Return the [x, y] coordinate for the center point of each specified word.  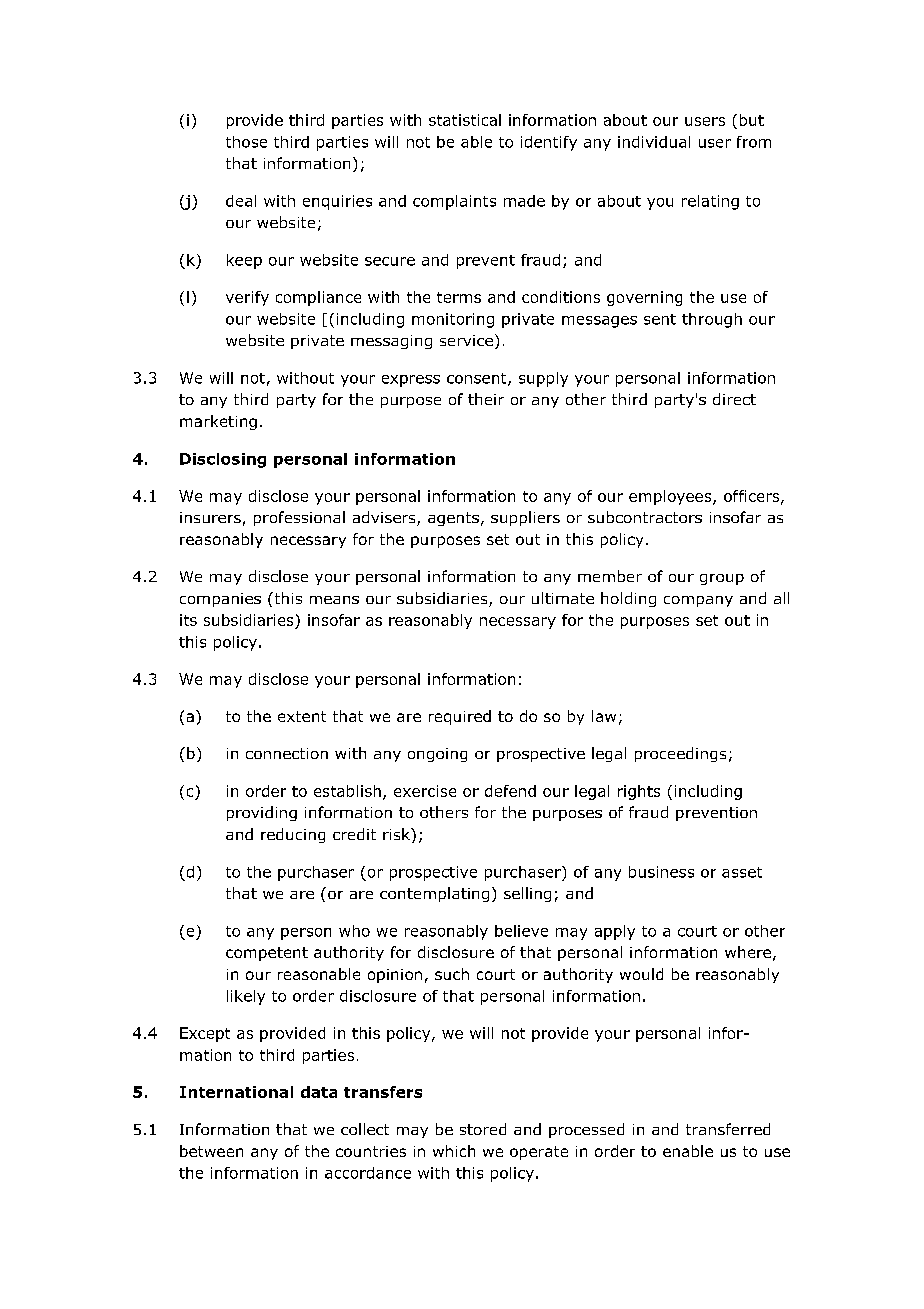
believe [521, 931]
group [722, 579]
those [246, 142]
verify [247, 298]
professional [299, 518]
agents [453, 519]
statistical [465, 120]
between [211, 1151]
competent [267, 954]
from [754, 142]
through [712, 320]
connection [287, 753]
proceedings [680, 754]
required [460, 717]
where [748, 952]
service [466, 340]
